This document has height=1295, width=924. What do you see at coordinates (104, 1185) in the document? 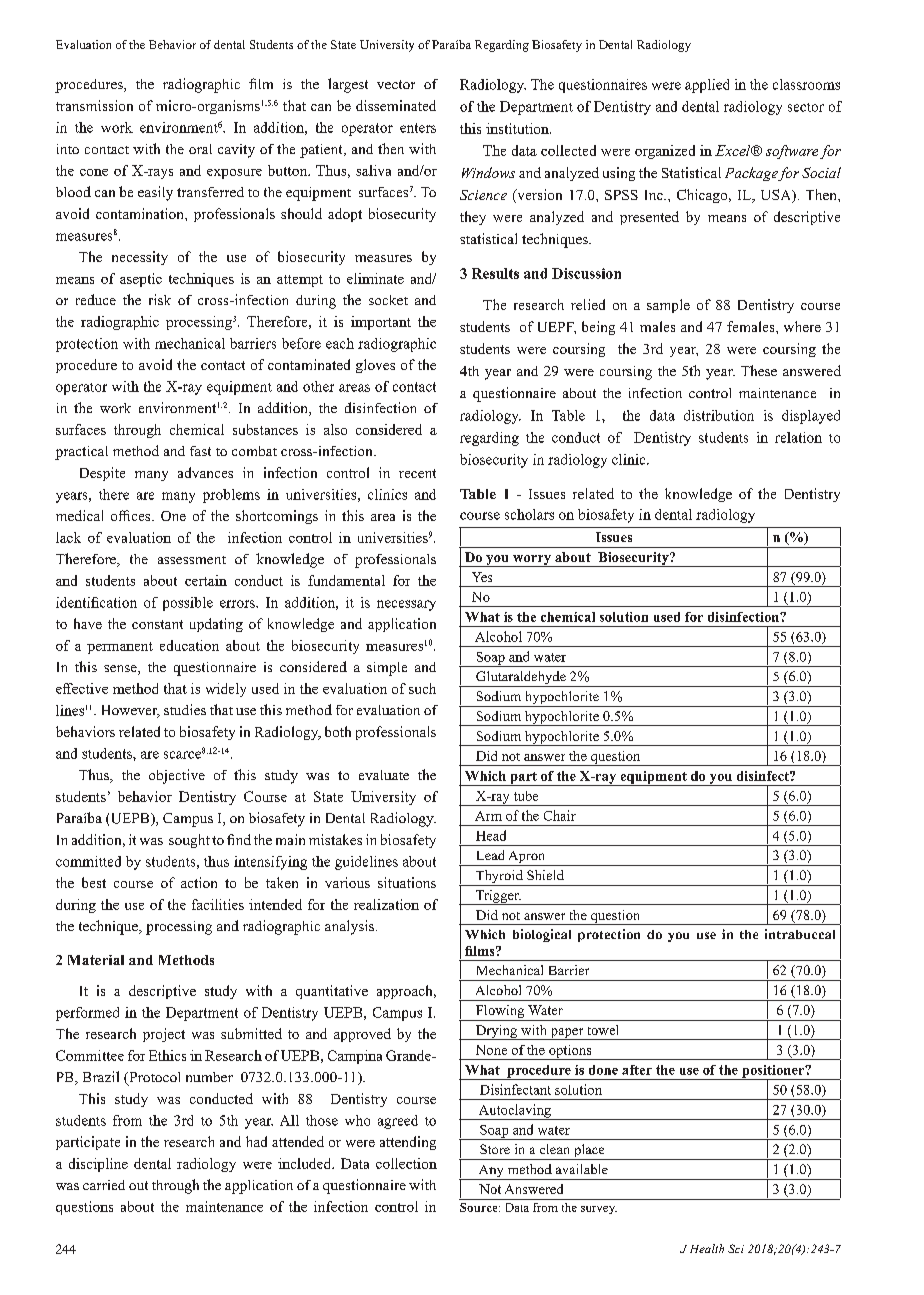
I see `carried` at bounding box center [104, 1185].
